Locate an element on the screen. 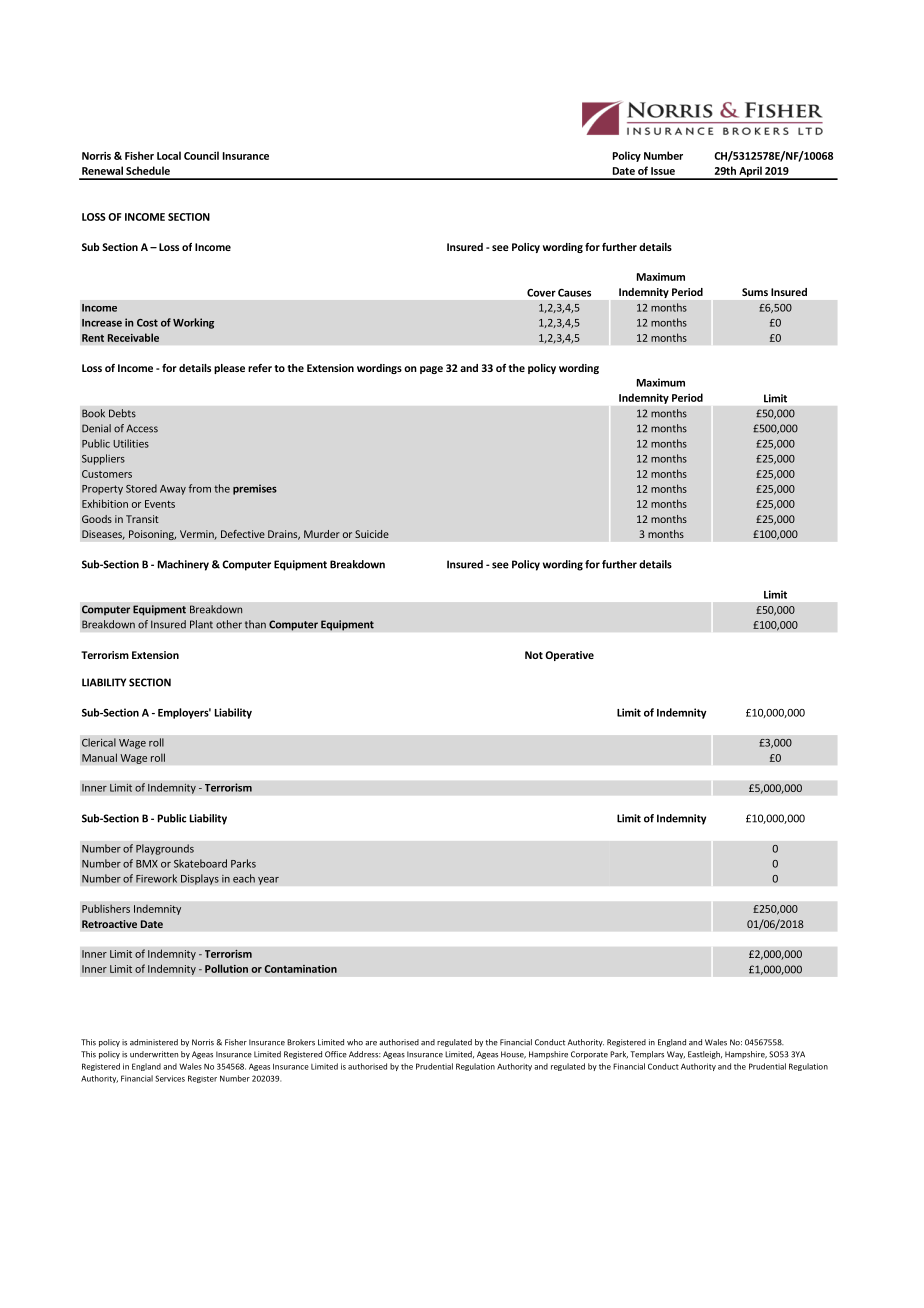 This screenshot has height=1308, width=924. Cover is located at coordinates (541, 293).
